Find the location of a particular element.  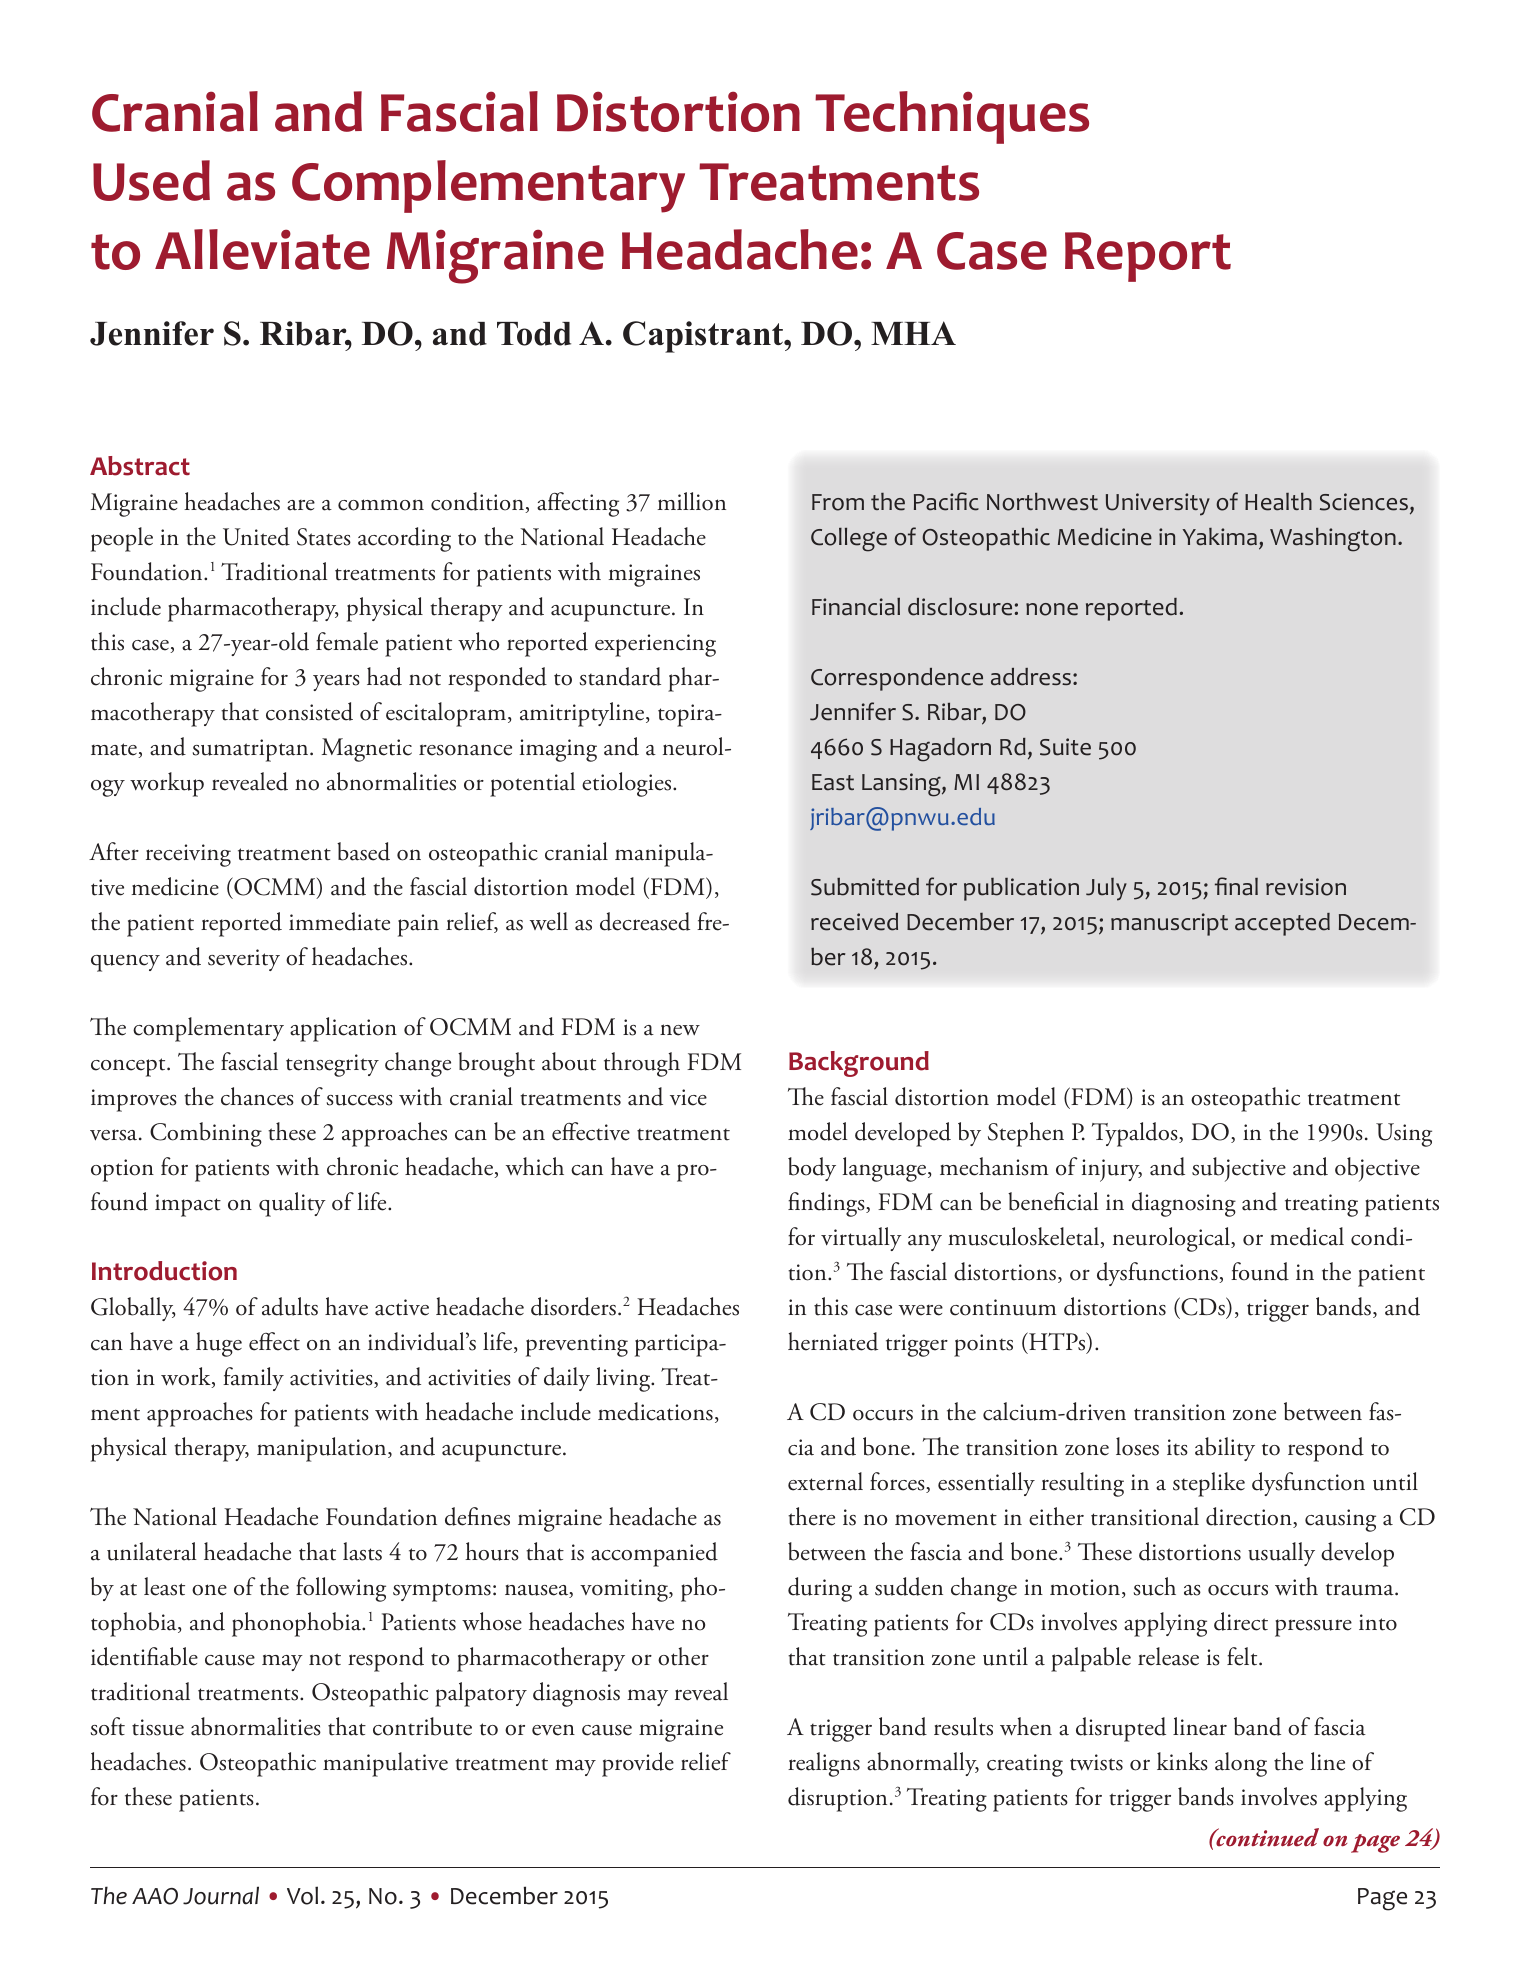

Used is located at coordinates (151, 180).
